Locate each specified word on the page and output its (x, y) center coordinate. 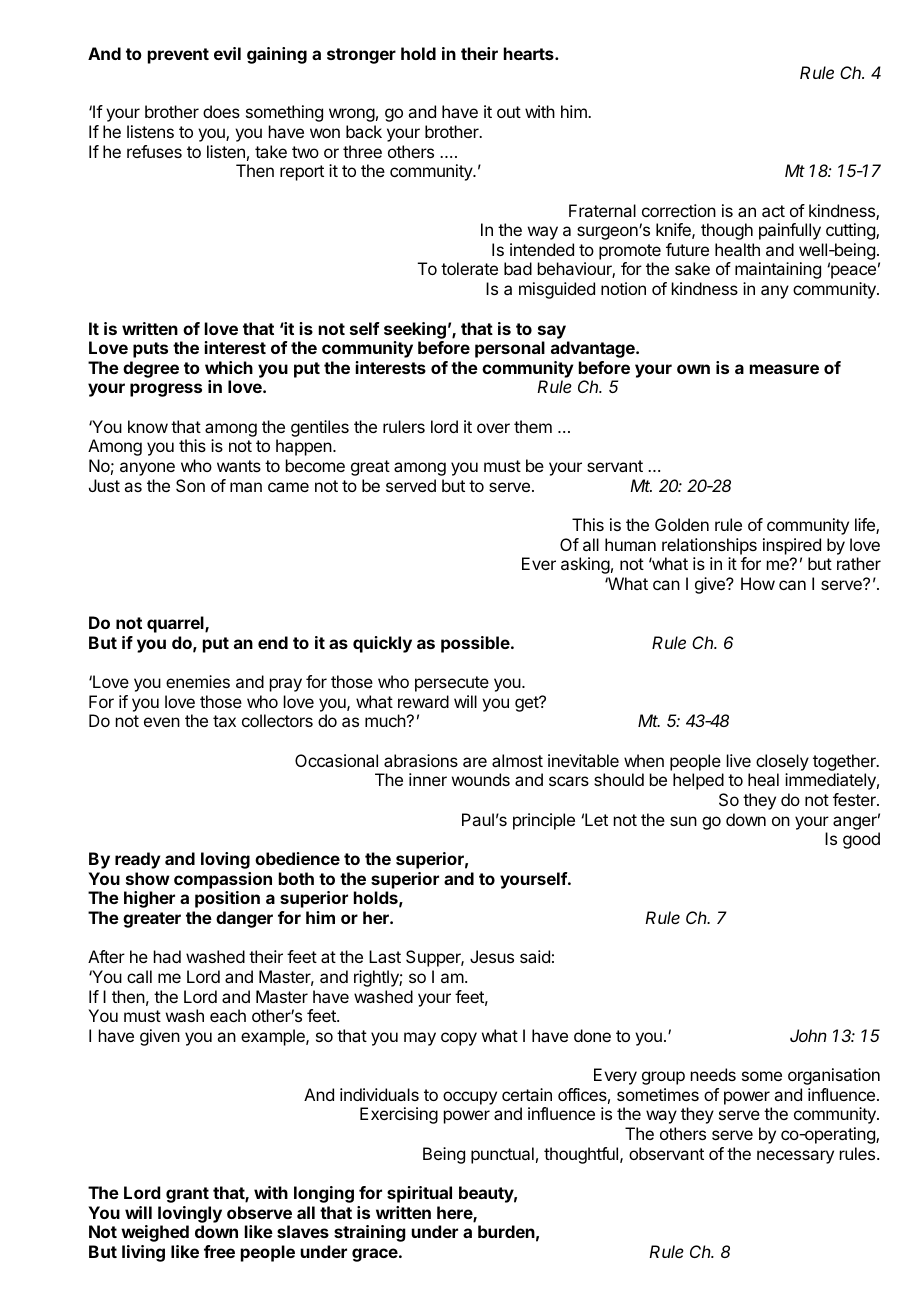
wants (239, 466)
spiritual (419, 1194)
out (509, 112)
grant (187, 1195)
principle (544, 821)
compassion (223, 880)
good (861, 840)
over (493, 428)
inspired (792, 546)
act (773, 211)
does (221, 111)
